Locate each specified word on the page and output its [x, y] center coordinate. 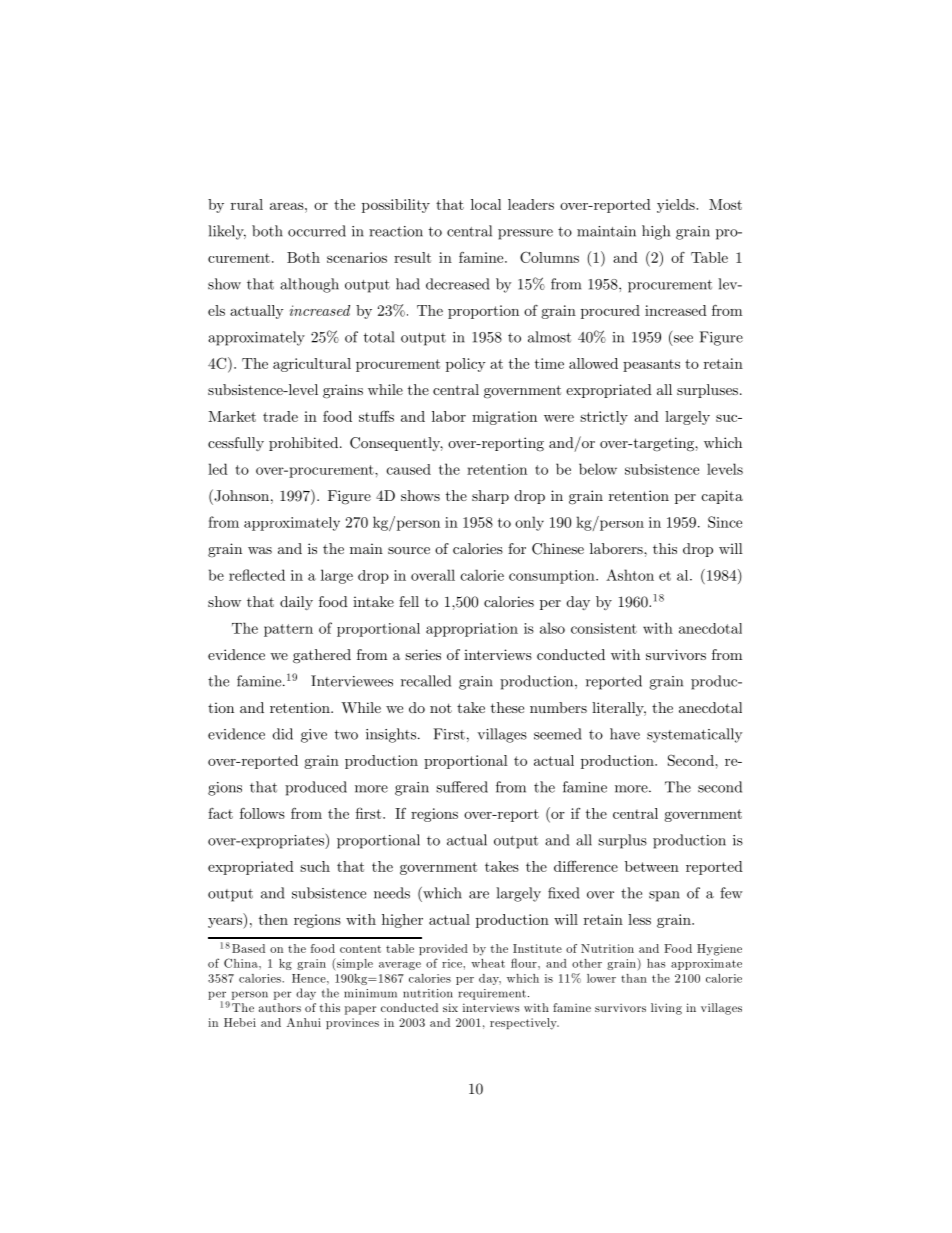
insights [392, 735]
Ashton [630, 575]
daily [296, 603]
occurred [317, 231]
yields [677, 206]
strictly [604, 418]
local [486, 204]
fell [409, 601]
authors [280, 1007]
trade [280, 416]
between [652, 866]
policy [466, 365]
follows [262, 813]
